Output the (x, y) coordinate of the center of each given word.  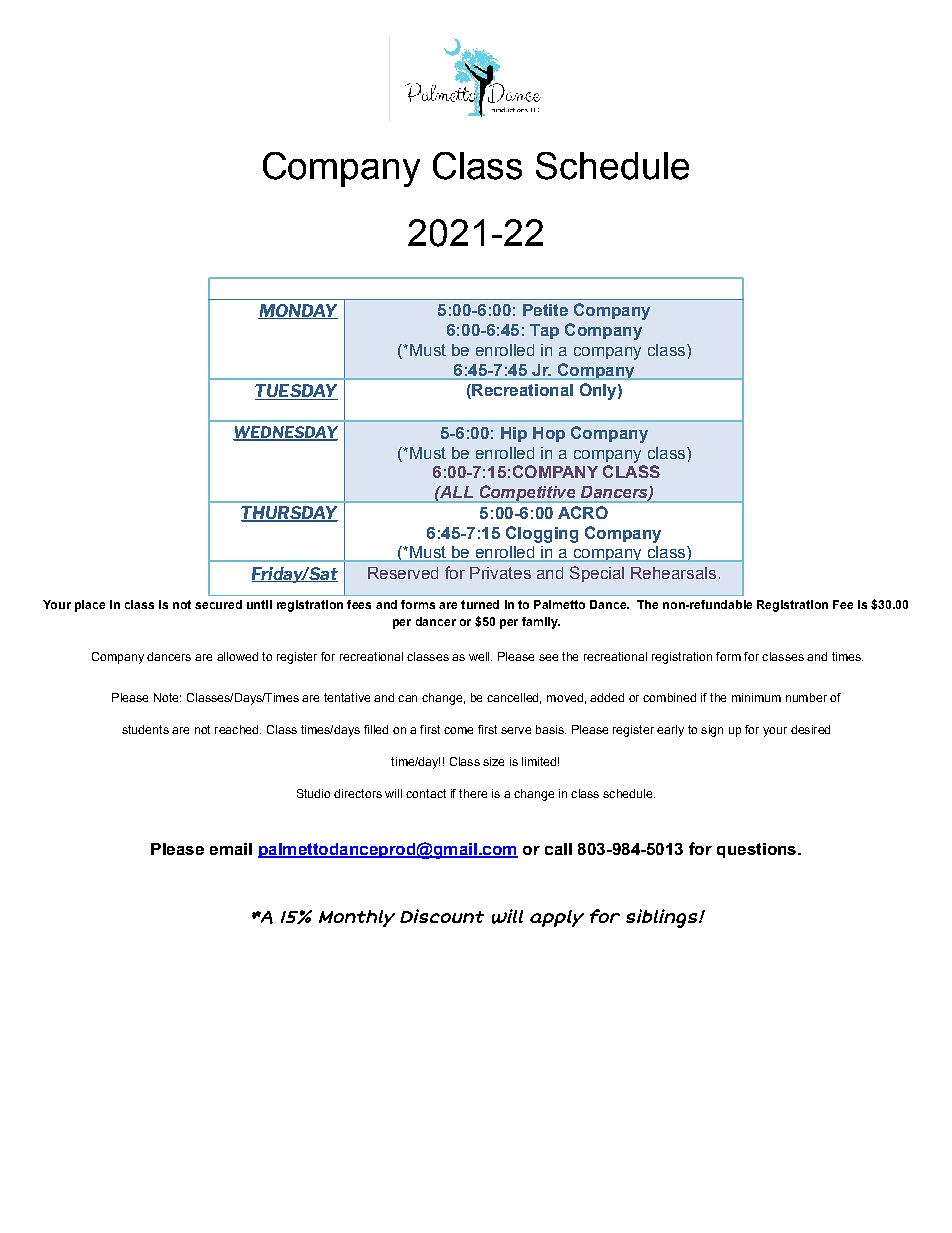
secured (218, 604)
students (145, 729)
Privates (500, 573)
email (231, 849)
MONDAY (298, 311)
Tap (544, 331)
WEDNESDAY (285, 433)
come (458, 730)
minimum (756, 697)
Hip (514, 434)
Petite (545, 310)
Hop (549, 434)
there (473, 793)
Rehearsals (673, 573)
